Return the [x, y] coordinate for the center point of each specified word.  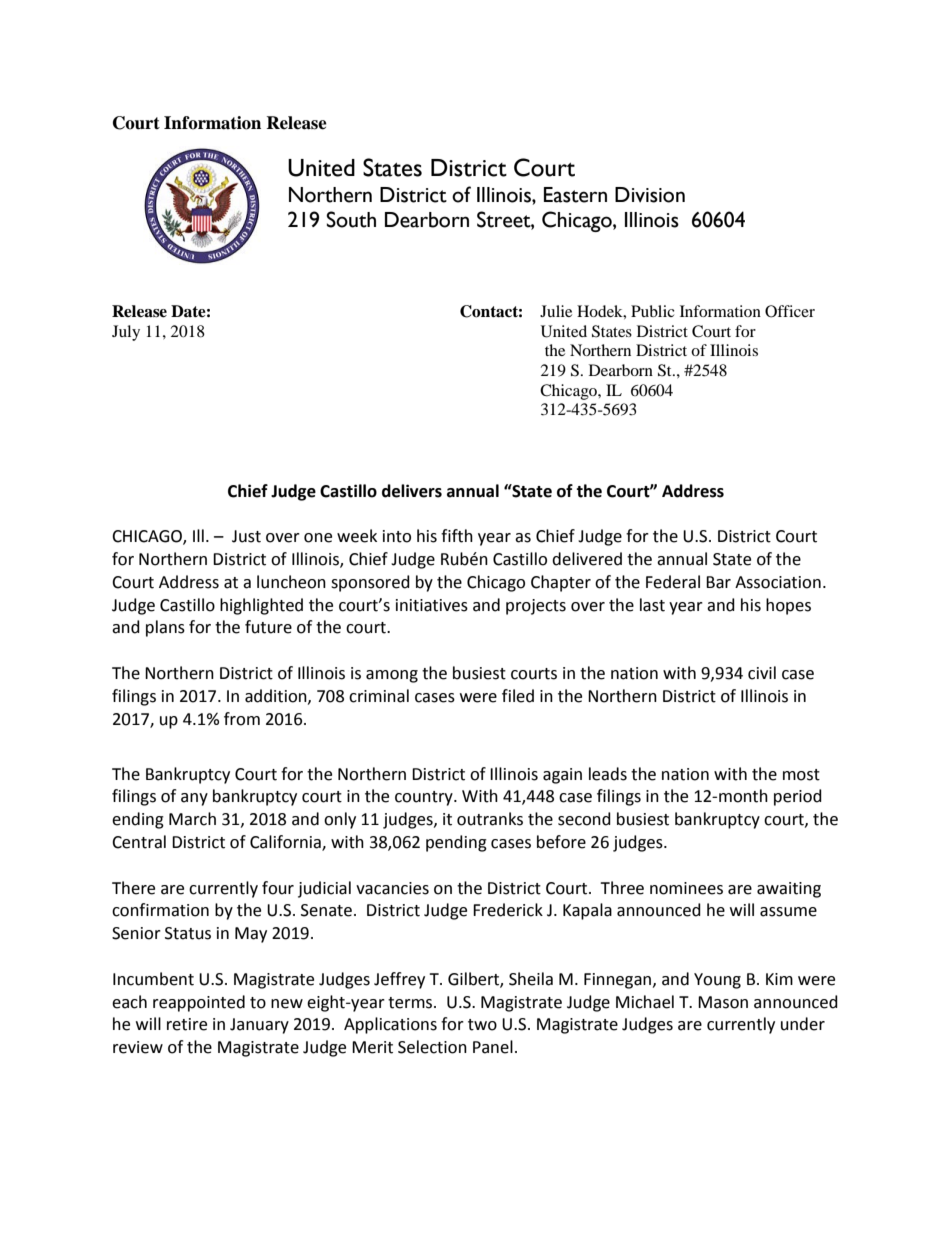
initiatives [432, 605]
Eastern [575, 195]
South [351, 219]
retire [187, 1024]
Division [650, 195]
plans [165, 628]
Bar [718, 582]
